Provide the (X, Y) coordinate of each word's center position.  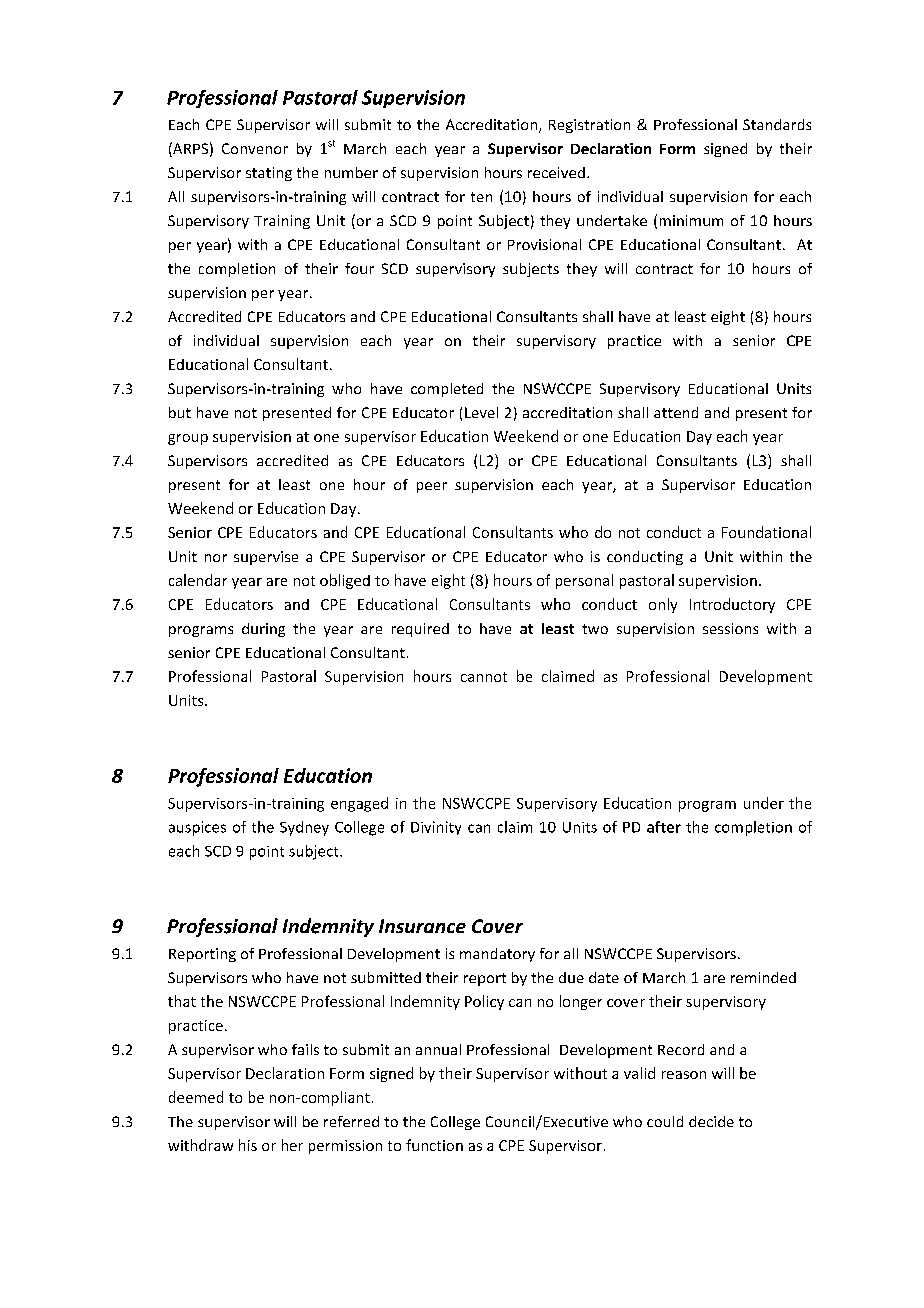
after (664, 827)
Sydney (304, 828)
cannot (484, 677)
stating (269, 174)
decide (711, 1121)
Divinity (436, 828)
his (248, 1145)
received (556, 172)
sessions (730, 628)
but (180, 412)
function (434, 1145)
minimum (691, 220)
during (263, 630)
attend (676, 412)
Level (481, 412)
